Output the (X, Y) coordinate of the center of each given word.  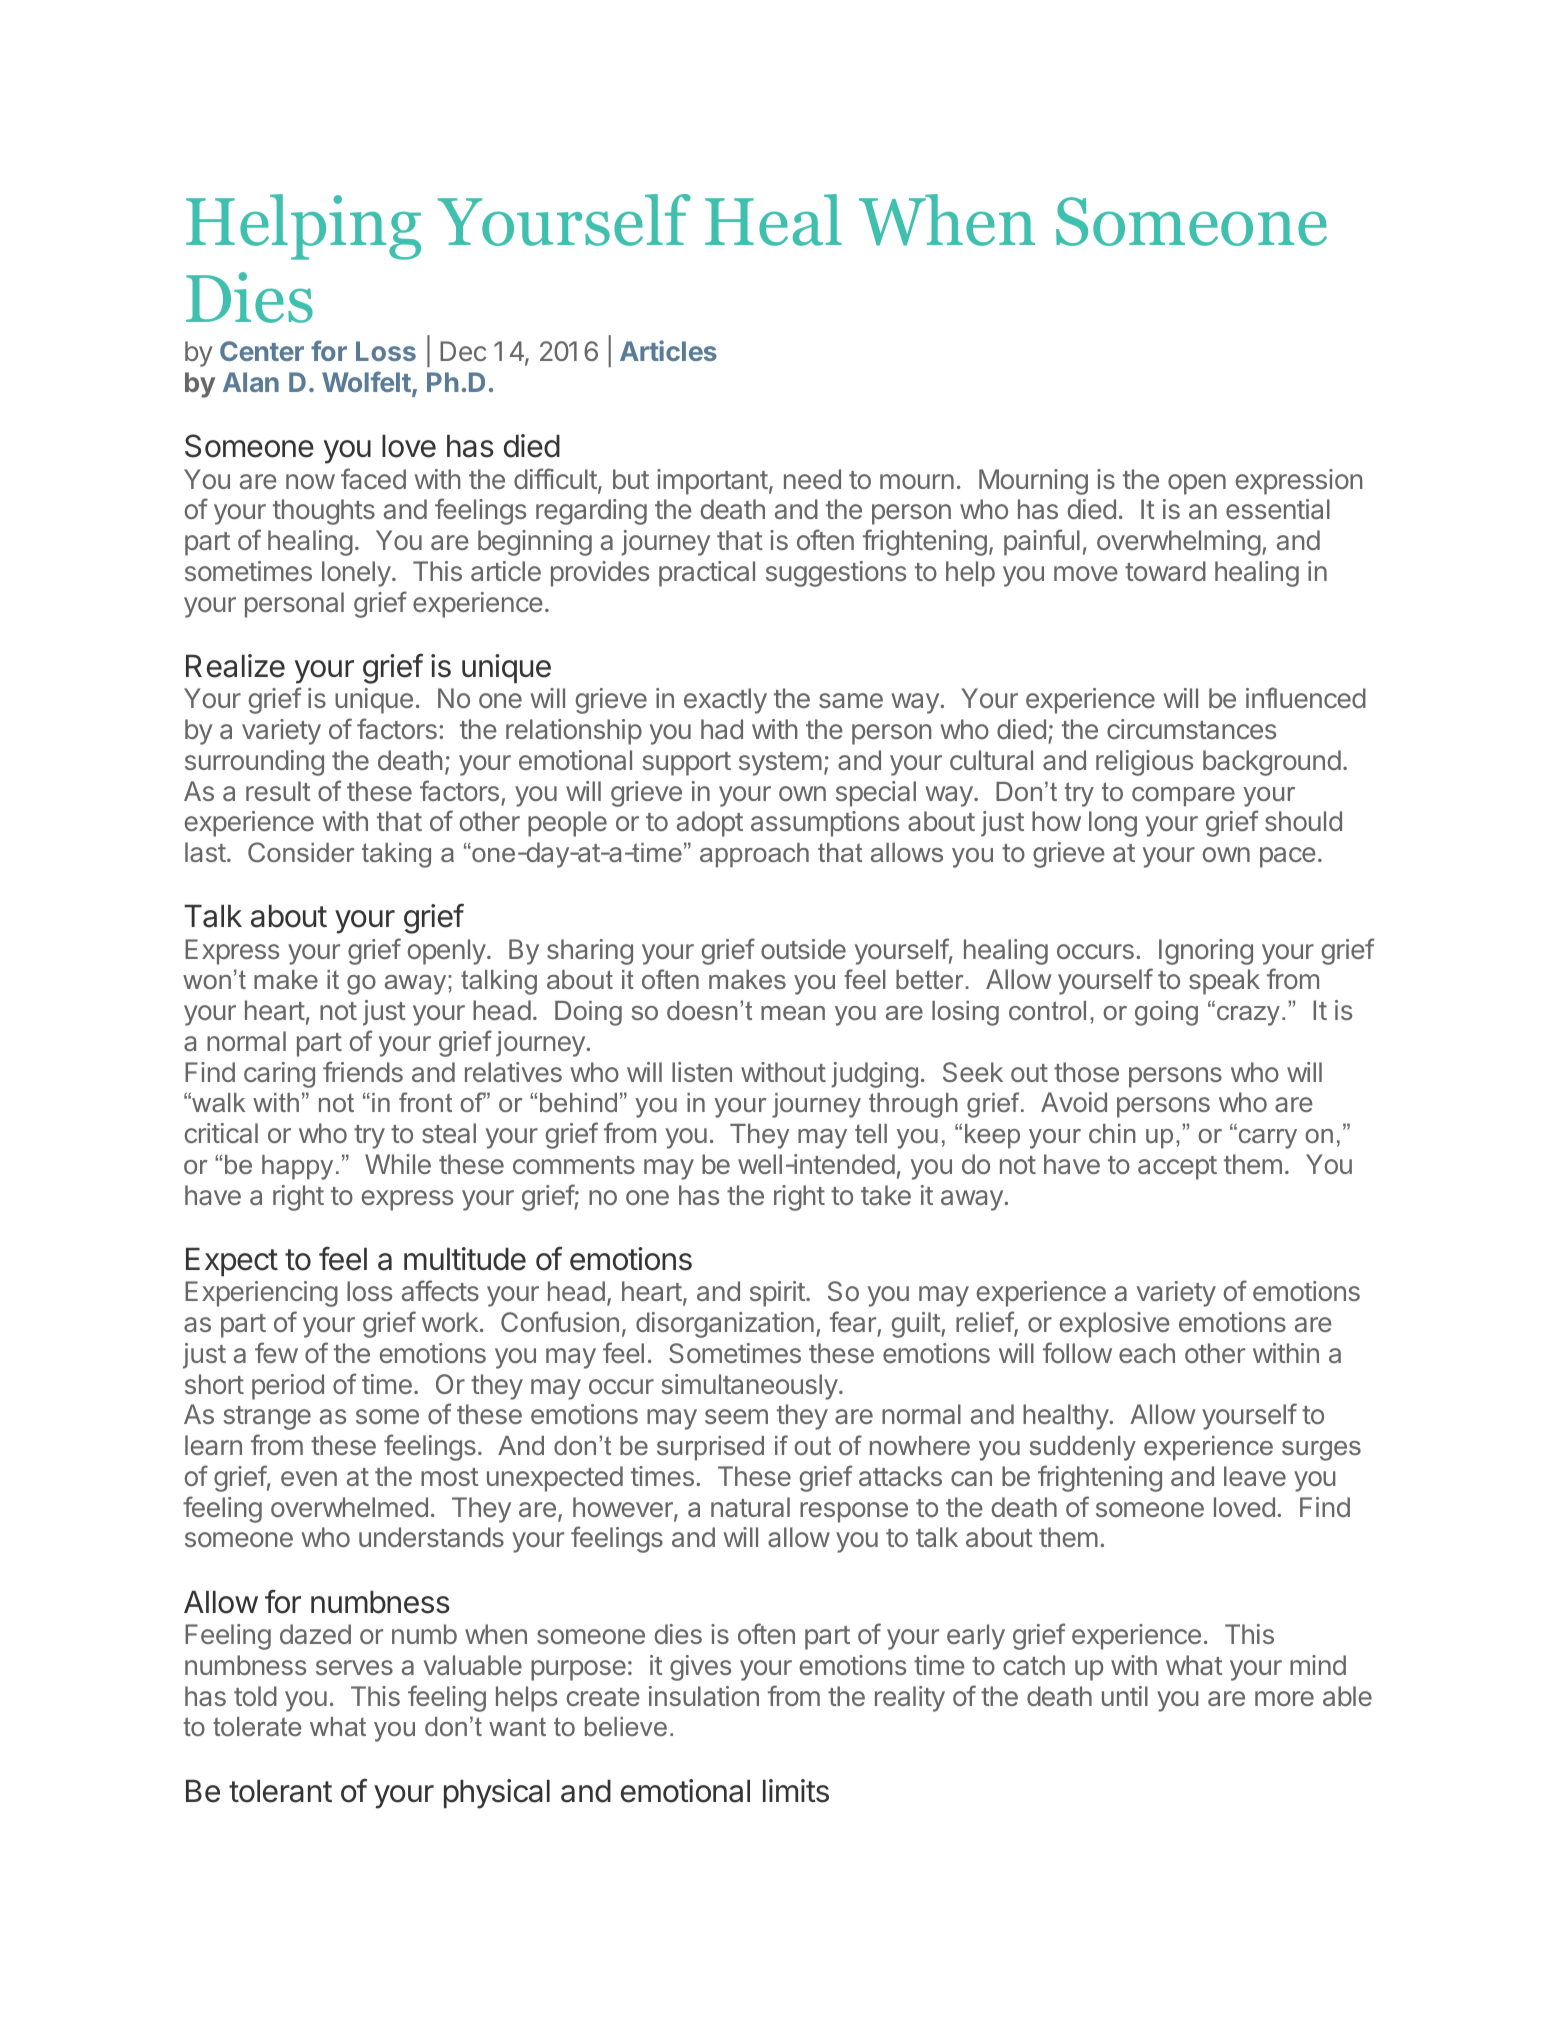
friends (363, 1071)
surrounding (254, 763)
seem (736, 1416)
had (722, 729)
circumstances (1191, 729)
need (812, 479)
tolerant (280, 1791)
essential (1278, 509)
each (1147, 1353)
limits (796, 1791)
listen (702, 1072)
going (1166, 1013)
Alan (251, 382)
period (288, 1387)
